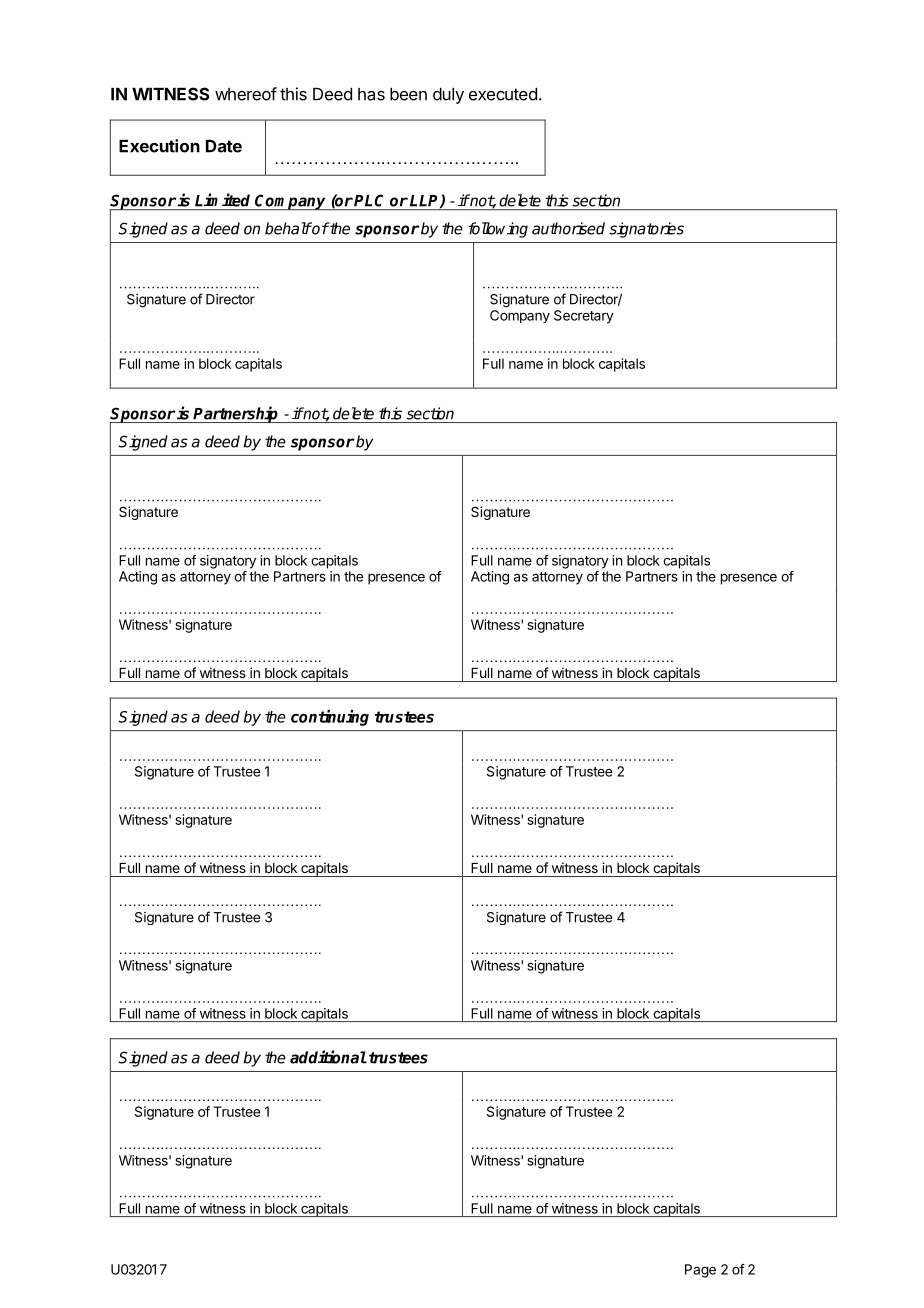 The width and height of the screenshot is (924, 1308). Describe the element at coordinates (646, 230) in the screenshot. I see `signatories` at that location.
